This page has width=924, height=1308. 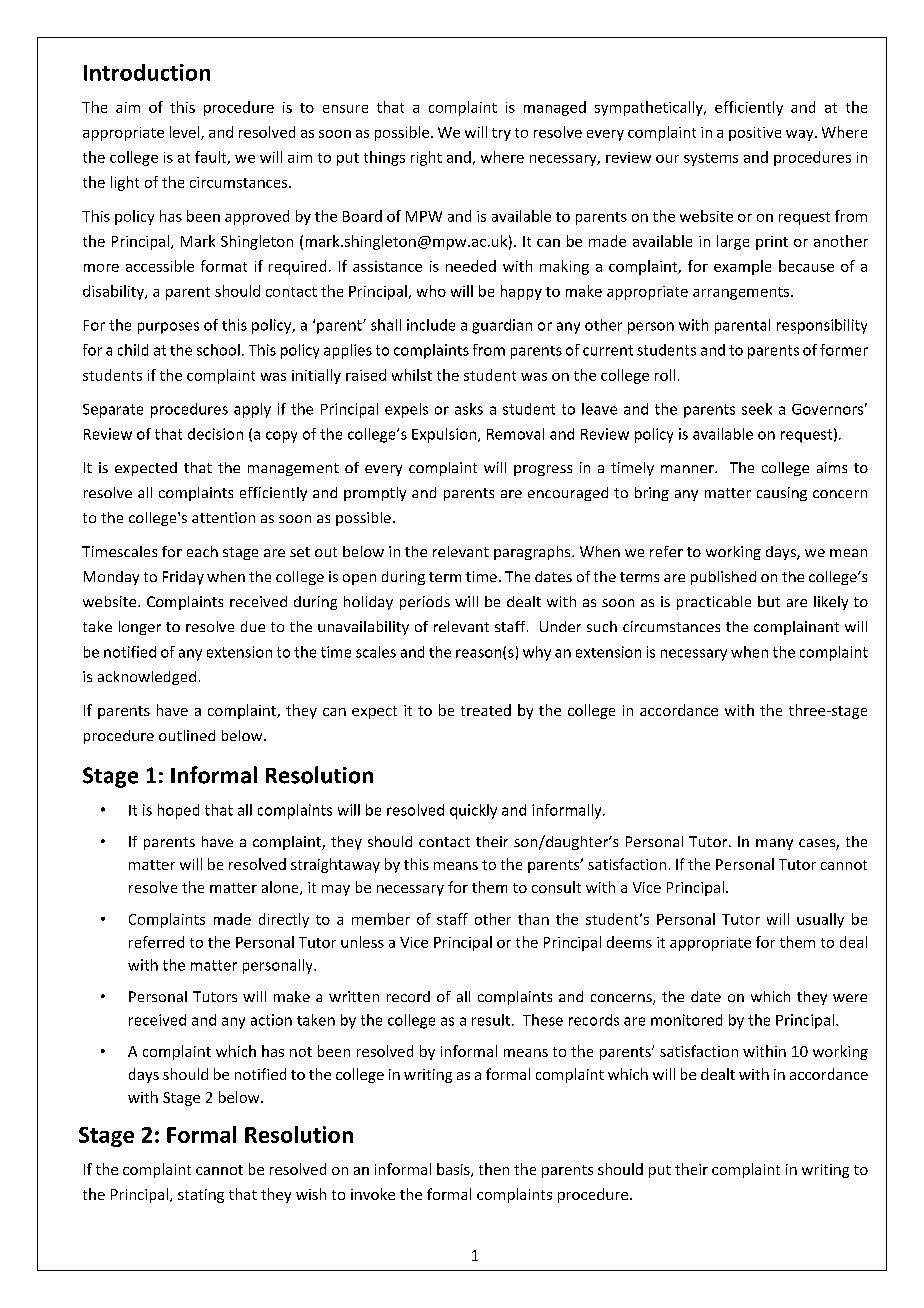 What do you see at coordinates (186, 133) in the page?
I see `level` at bounding box center [186, 133].
